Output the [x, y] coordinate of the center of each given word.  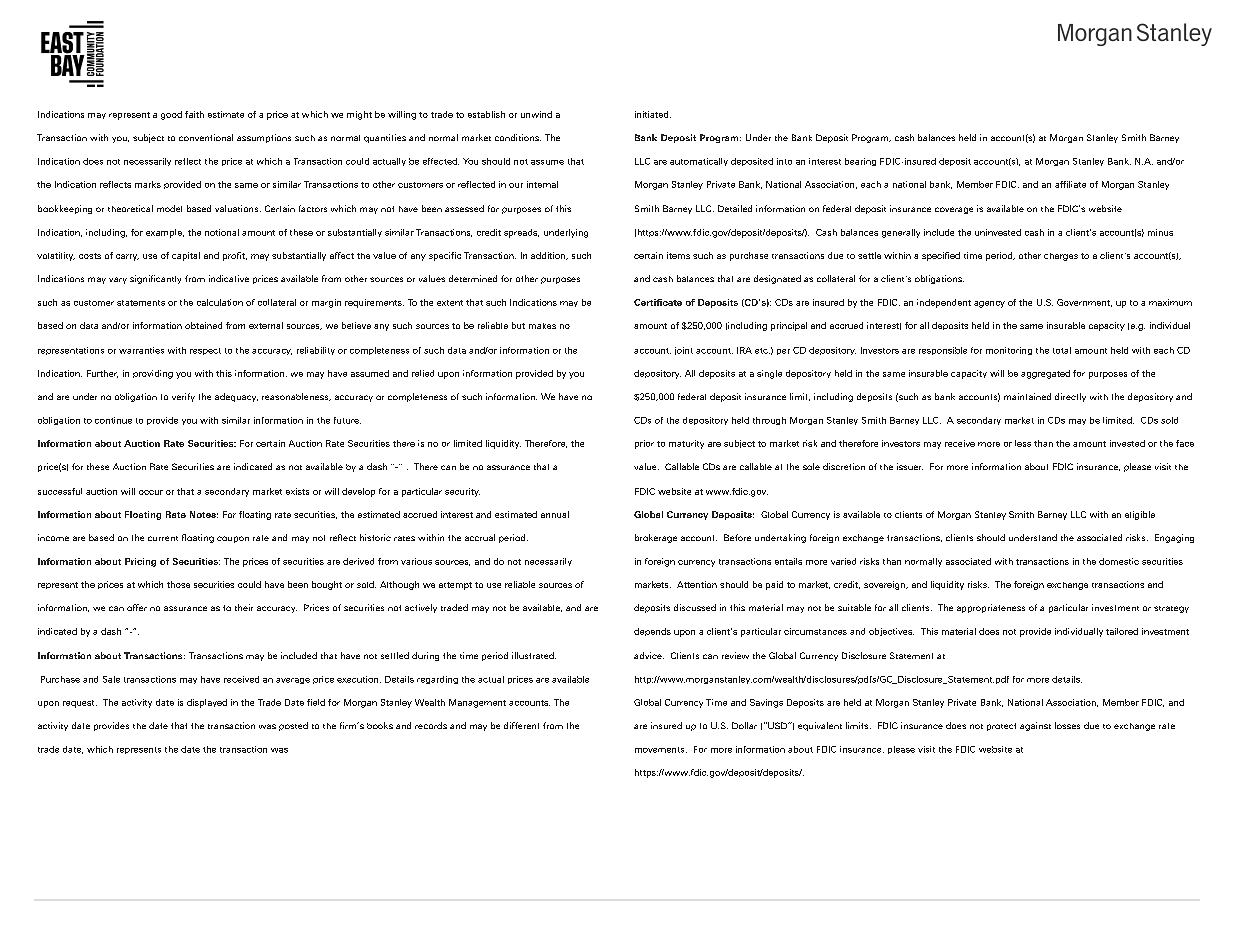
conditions [518, 137]
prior [644, 444]
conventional [206, 137]
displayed [207, 703]
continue [113, 420]
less [1023, 443]
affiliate [1070, 184]
